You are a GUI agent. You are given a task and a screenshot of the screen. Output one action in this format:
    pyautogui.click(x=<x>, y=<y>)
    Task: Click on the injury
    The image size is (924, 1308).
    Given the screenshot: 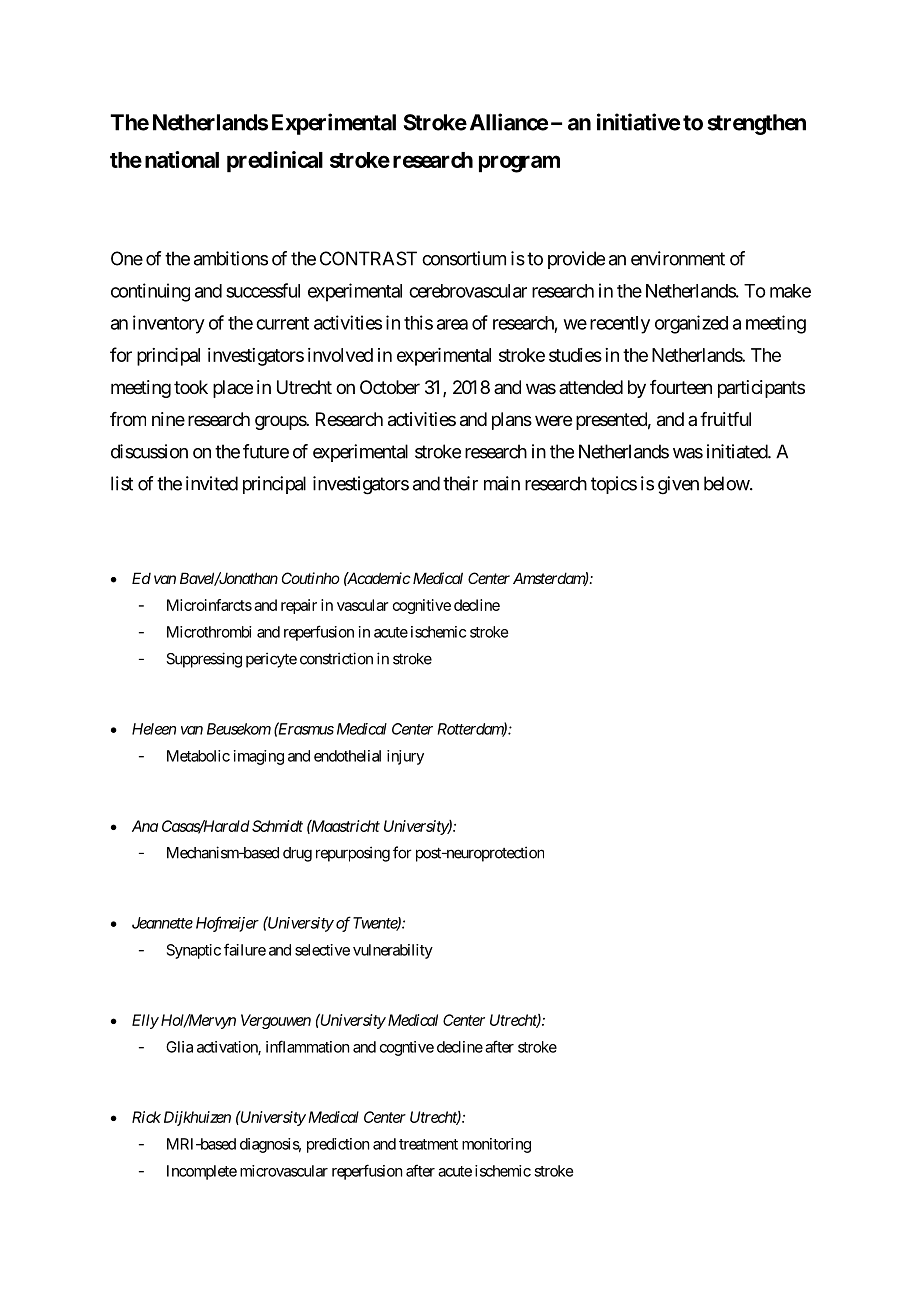 What is the action you would take?
    pyautogui.click(x=405, y=757)
